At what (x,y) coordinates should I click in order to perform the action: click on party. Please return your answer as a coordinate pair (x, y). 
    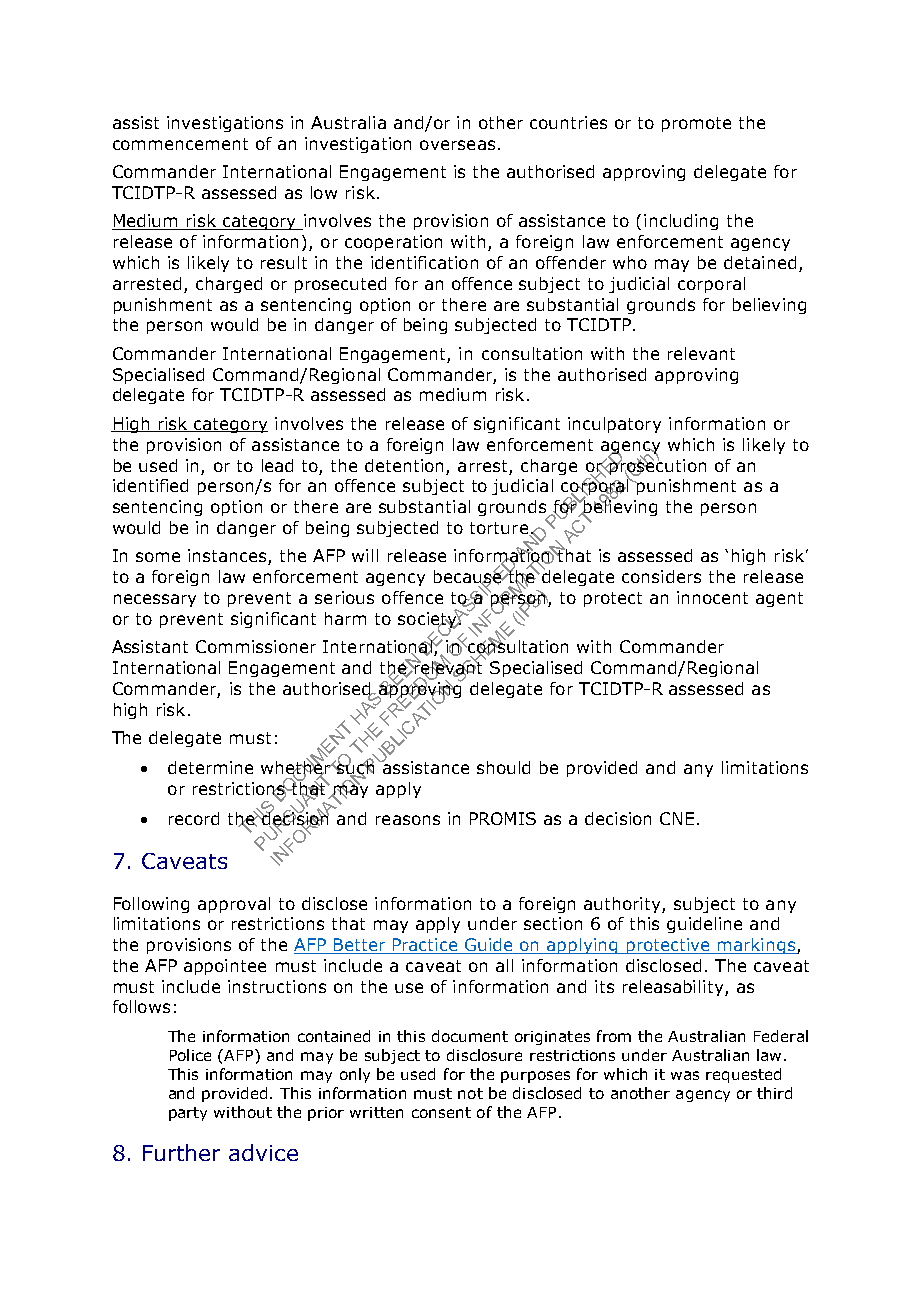
    Looking at the image, I should click on (188, 1114).
